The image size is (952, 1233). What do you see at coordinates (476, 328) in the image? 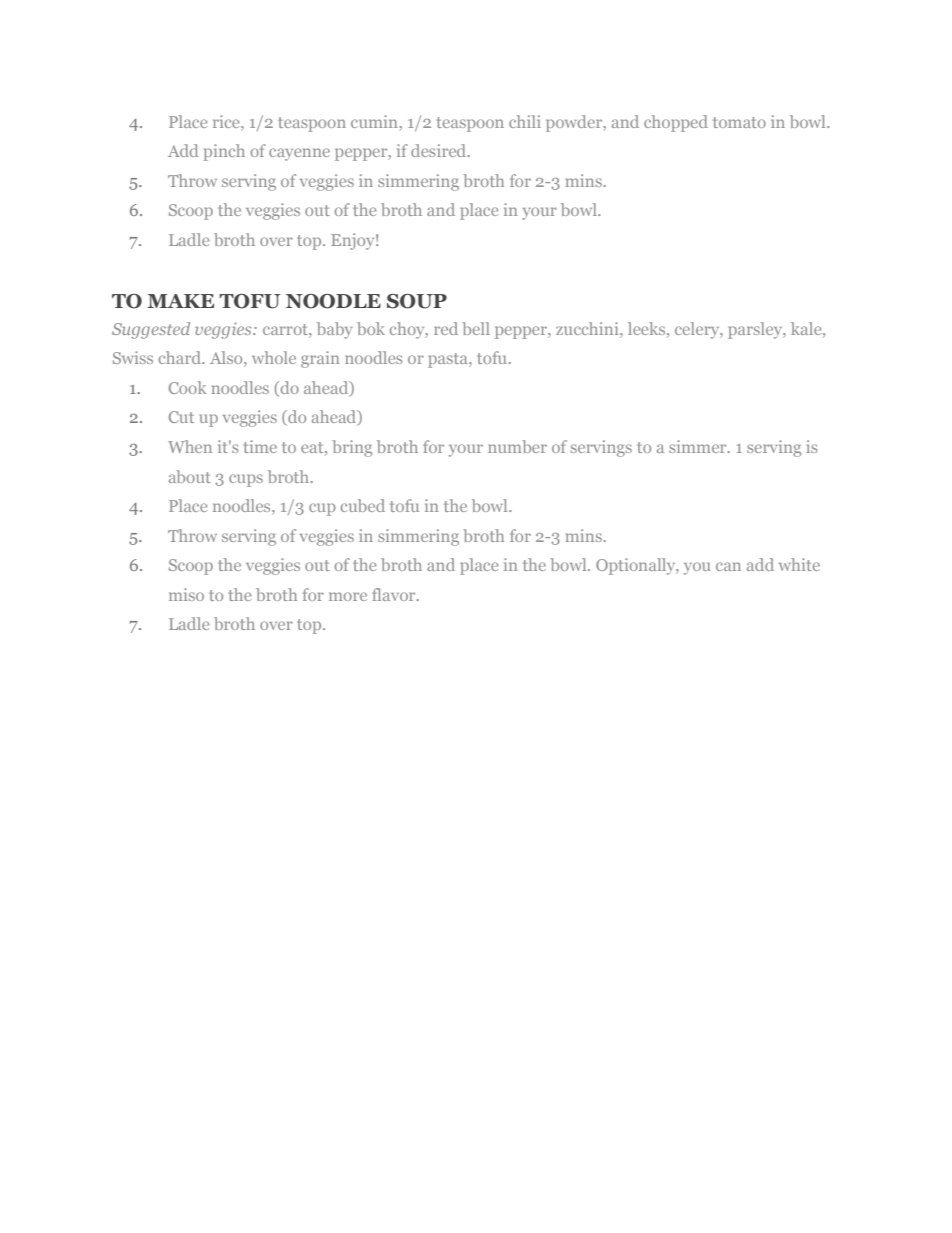
I see `bell` at bounding box center [476, 328].
